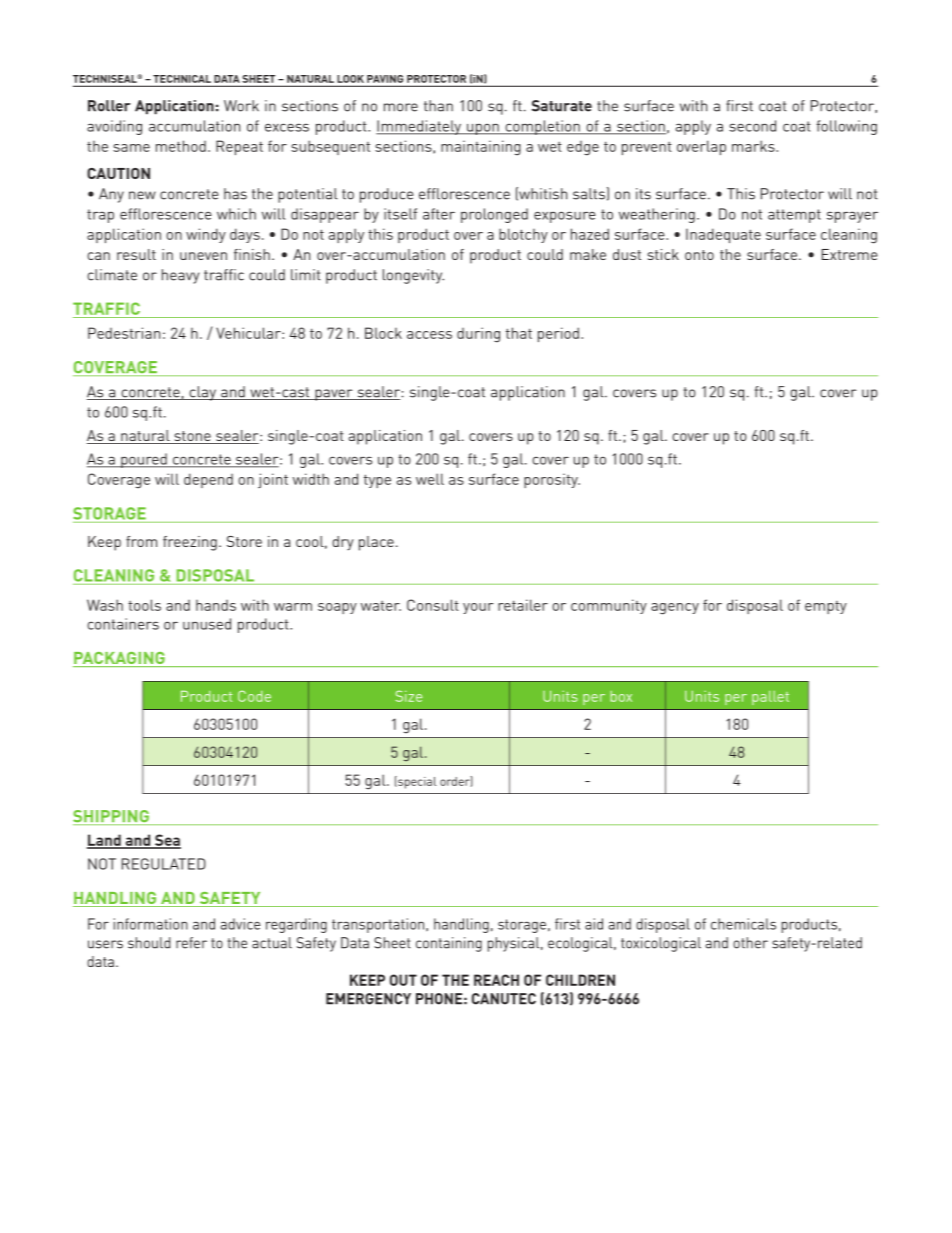 The image size is (952, 1233). Describe the element at coordinates (752, 126) in the page. I see `second` at that location.
